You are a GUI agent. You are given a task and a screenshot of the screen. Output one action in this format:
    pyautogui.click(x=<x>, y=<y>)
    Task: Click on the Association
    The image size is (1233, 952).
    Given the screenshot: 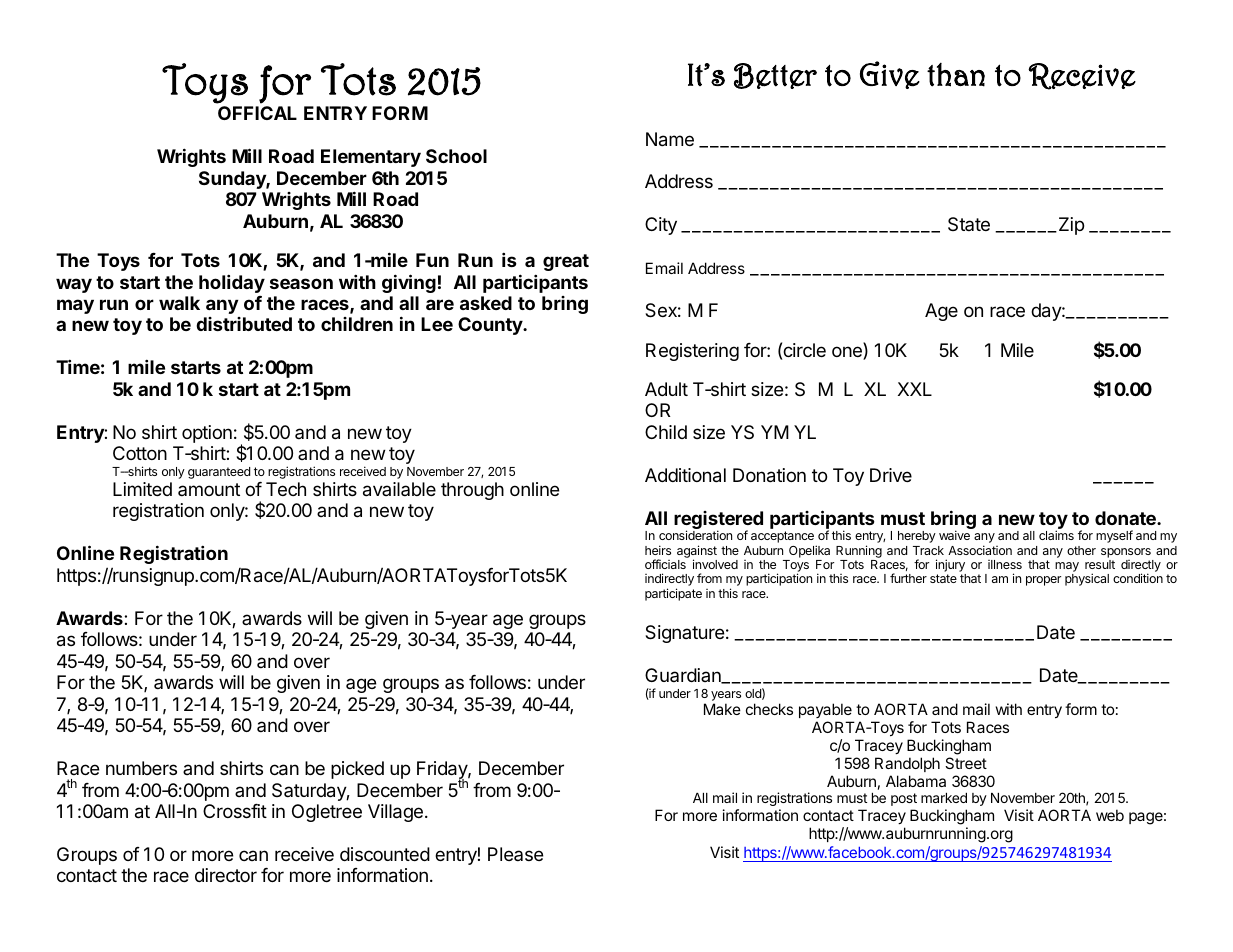 What is the action you would take?
    pyautogui.click(x=980, y=550)
